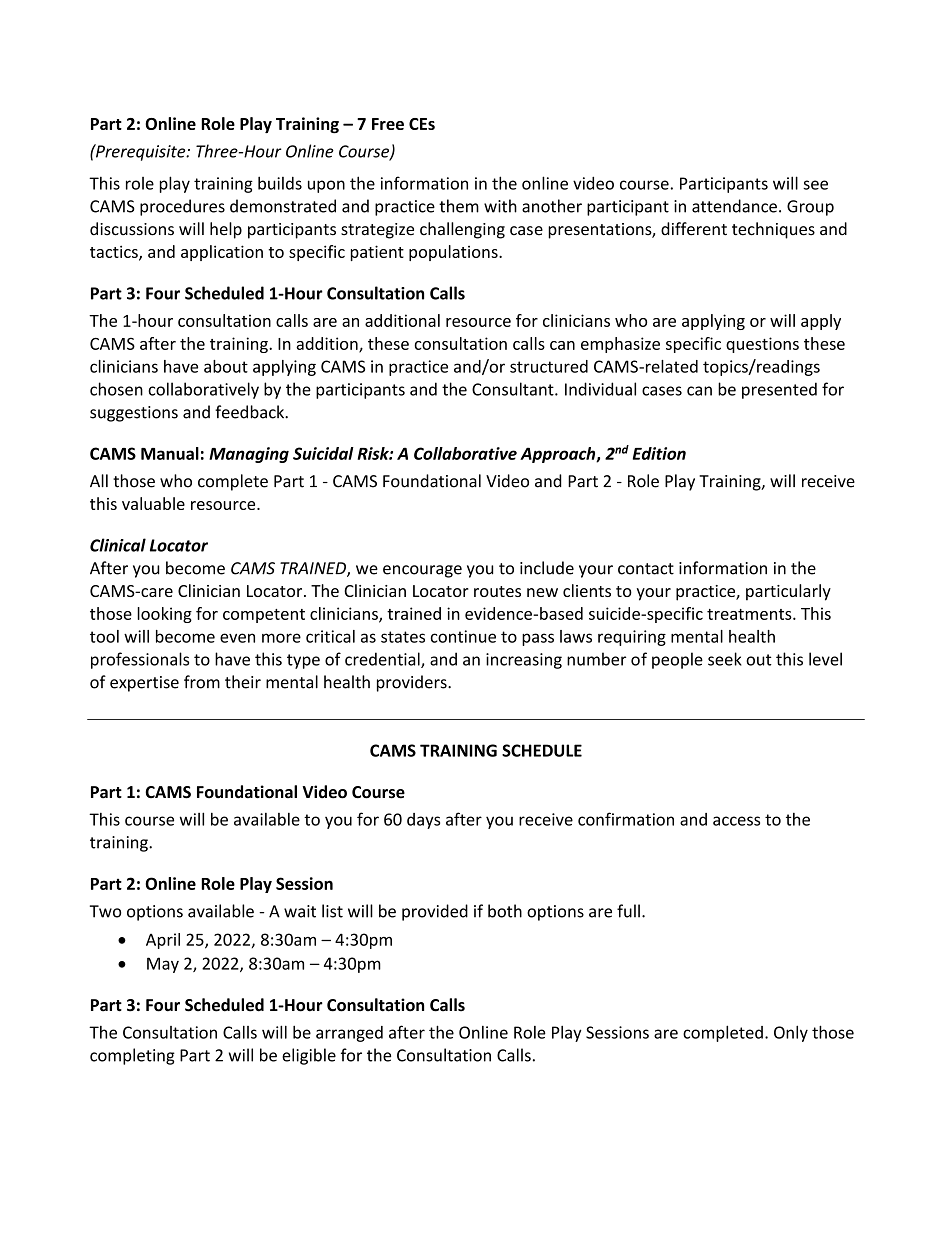 This image has height=1233, width=952. Describe the element at coordinates (734, 206) in the image. I see `attendance` at that location.
